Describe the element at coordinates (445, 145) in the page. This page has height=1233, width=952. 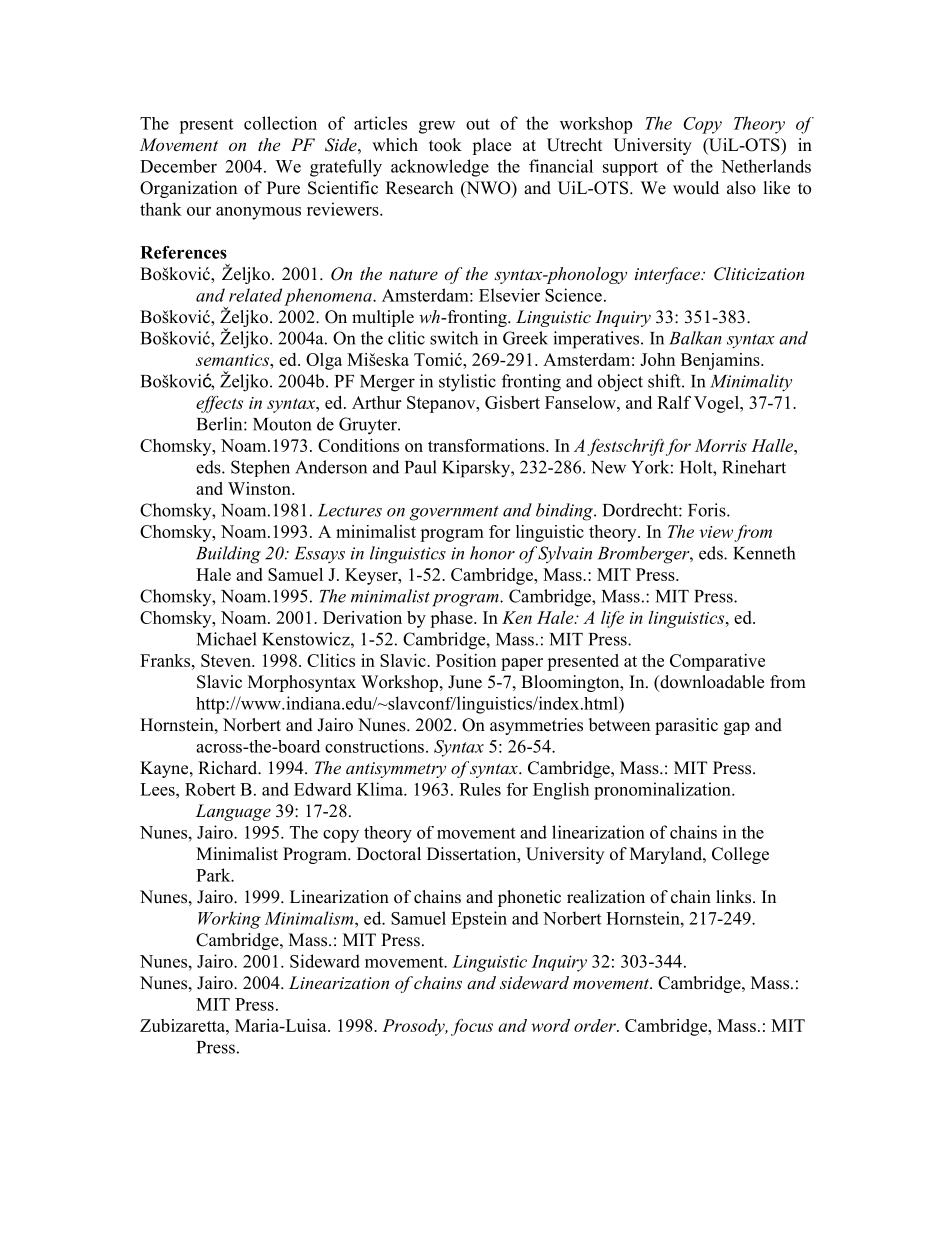
I see `took` at that location.
